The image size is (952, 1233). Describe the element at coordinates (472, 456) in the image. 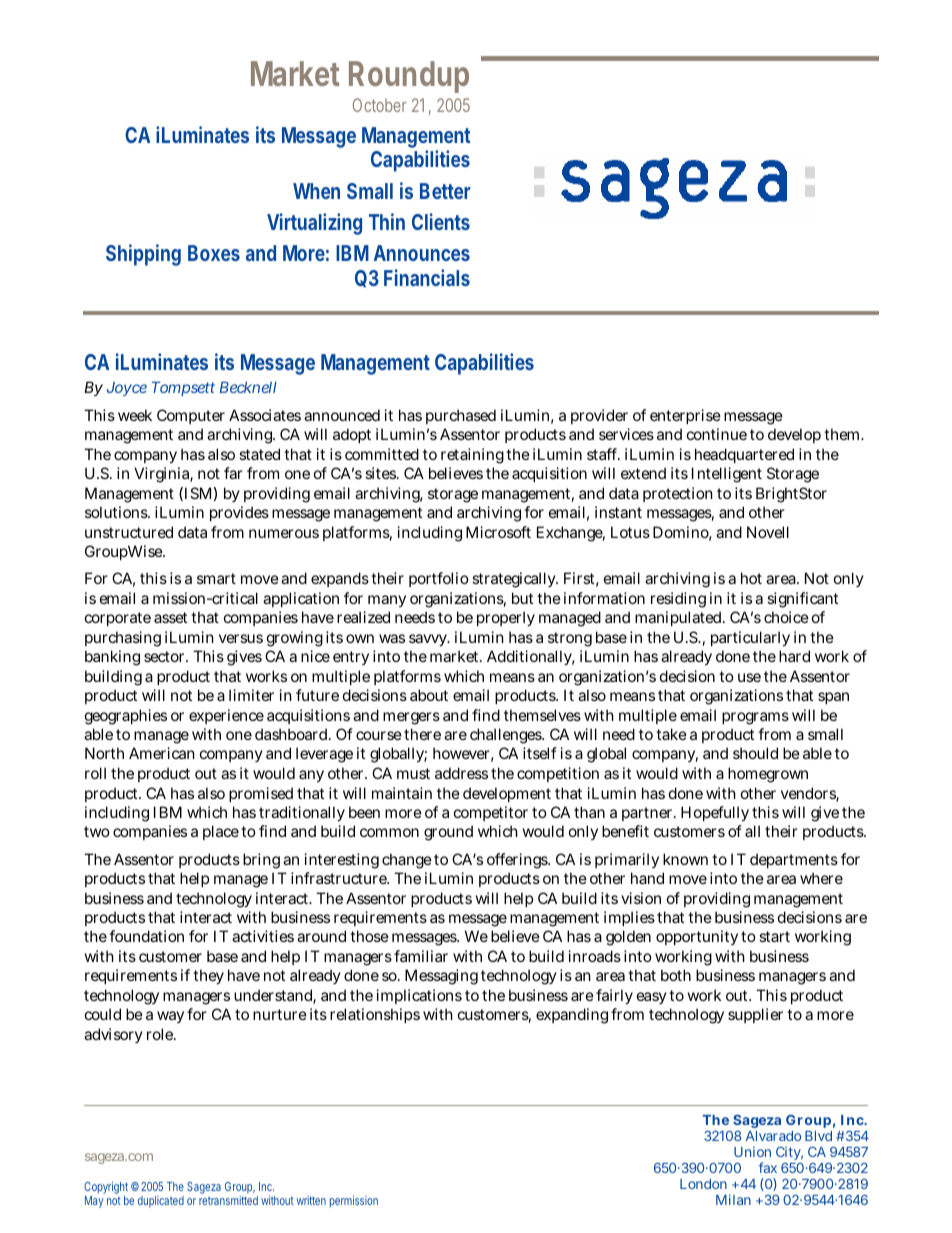

I see `retaining` at that location.
